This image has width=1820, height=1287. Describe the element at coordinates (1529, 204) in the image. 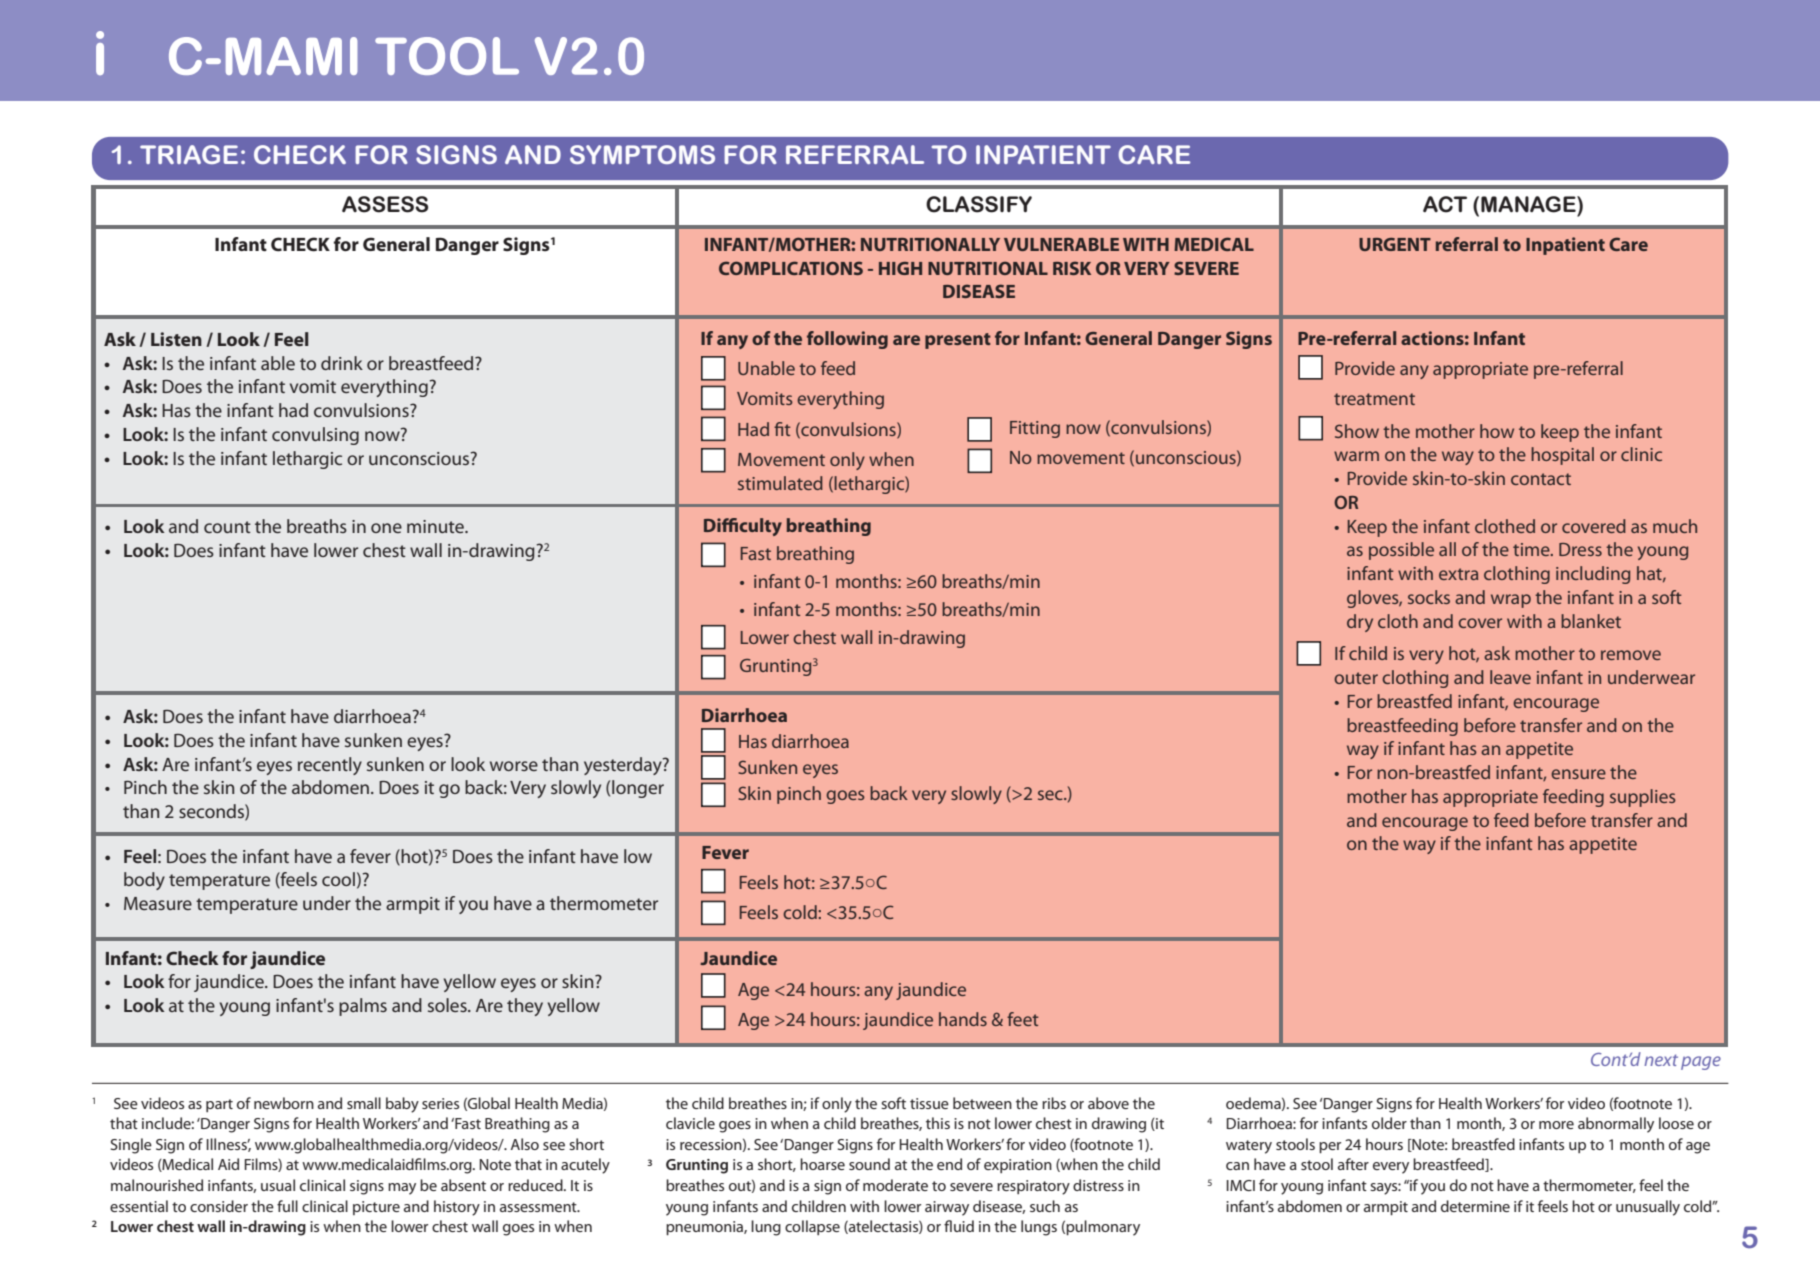

I see `MANAGE` at that location.
